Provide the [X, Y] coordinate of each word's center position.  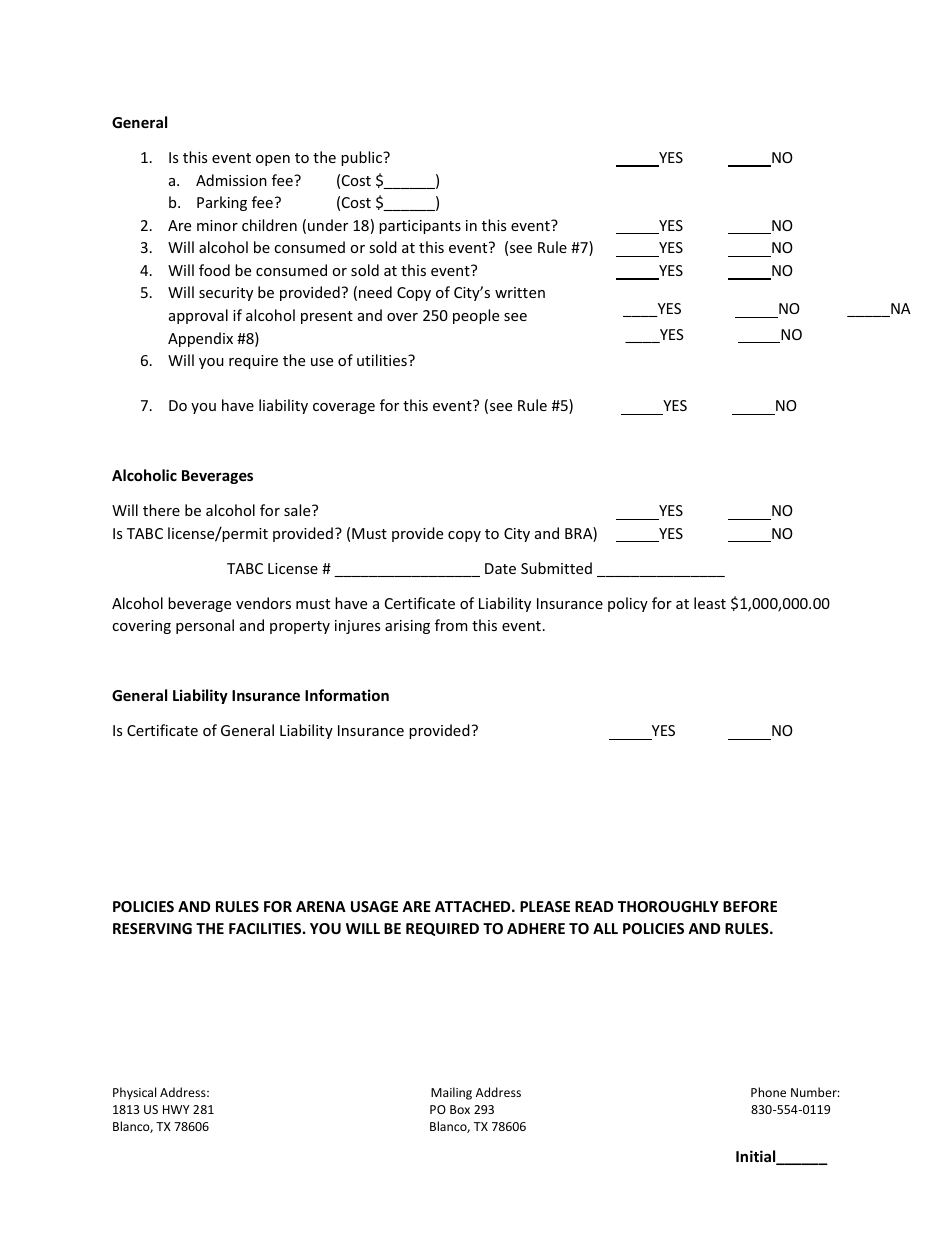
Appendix [200, 339]
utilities [383, 360]
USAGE [374, 906]
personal [205, 626]
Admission [231, 180]
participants [420, 227]
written [520, 292]
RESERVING [152, 928]
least [710, 603]
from [451, 625]
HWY [176, 1109]
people [476, 316]
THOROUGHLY [668, 906]
